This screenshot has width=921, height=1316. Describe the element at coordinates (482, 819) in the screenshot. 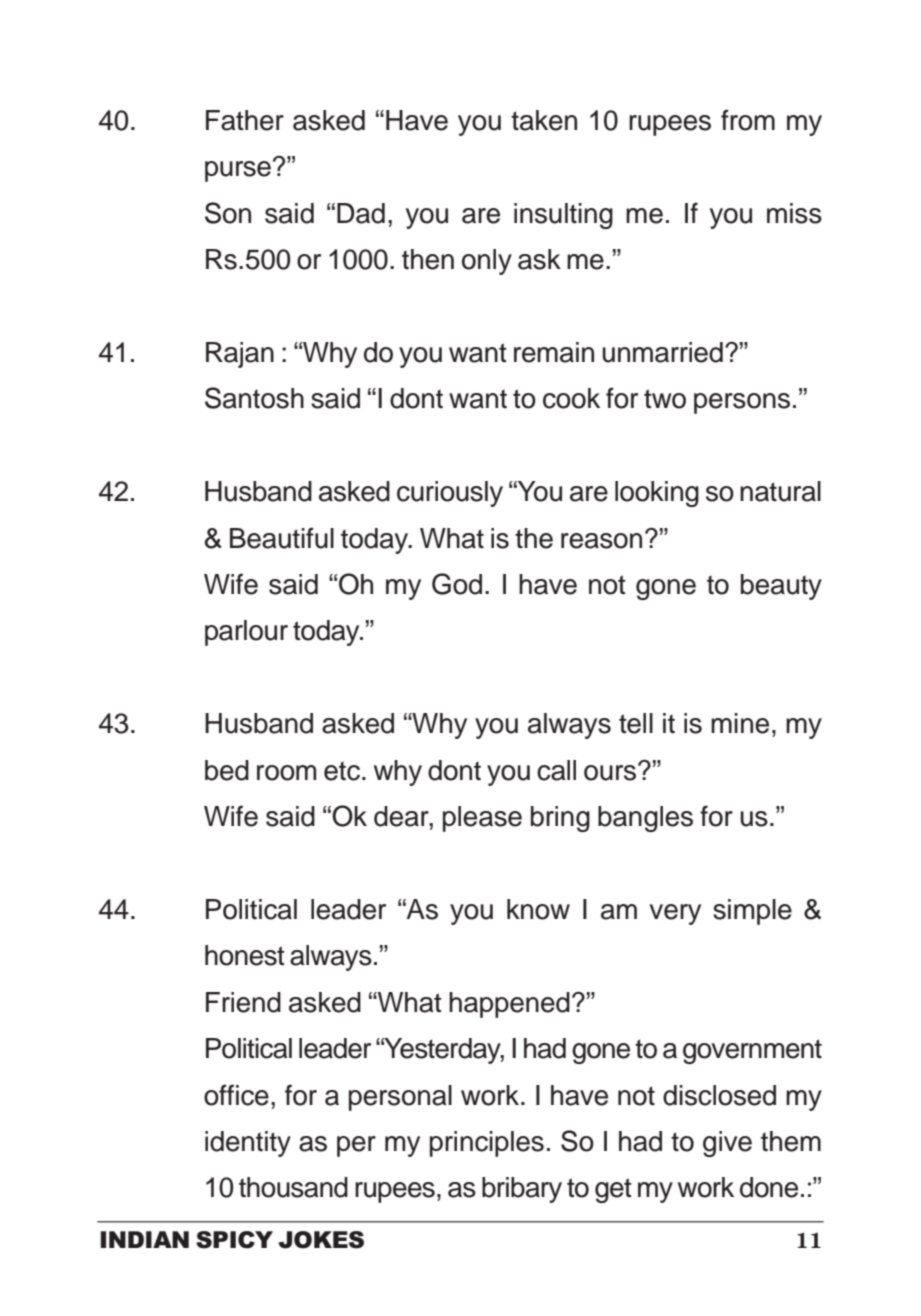

I see `please` at that location.
